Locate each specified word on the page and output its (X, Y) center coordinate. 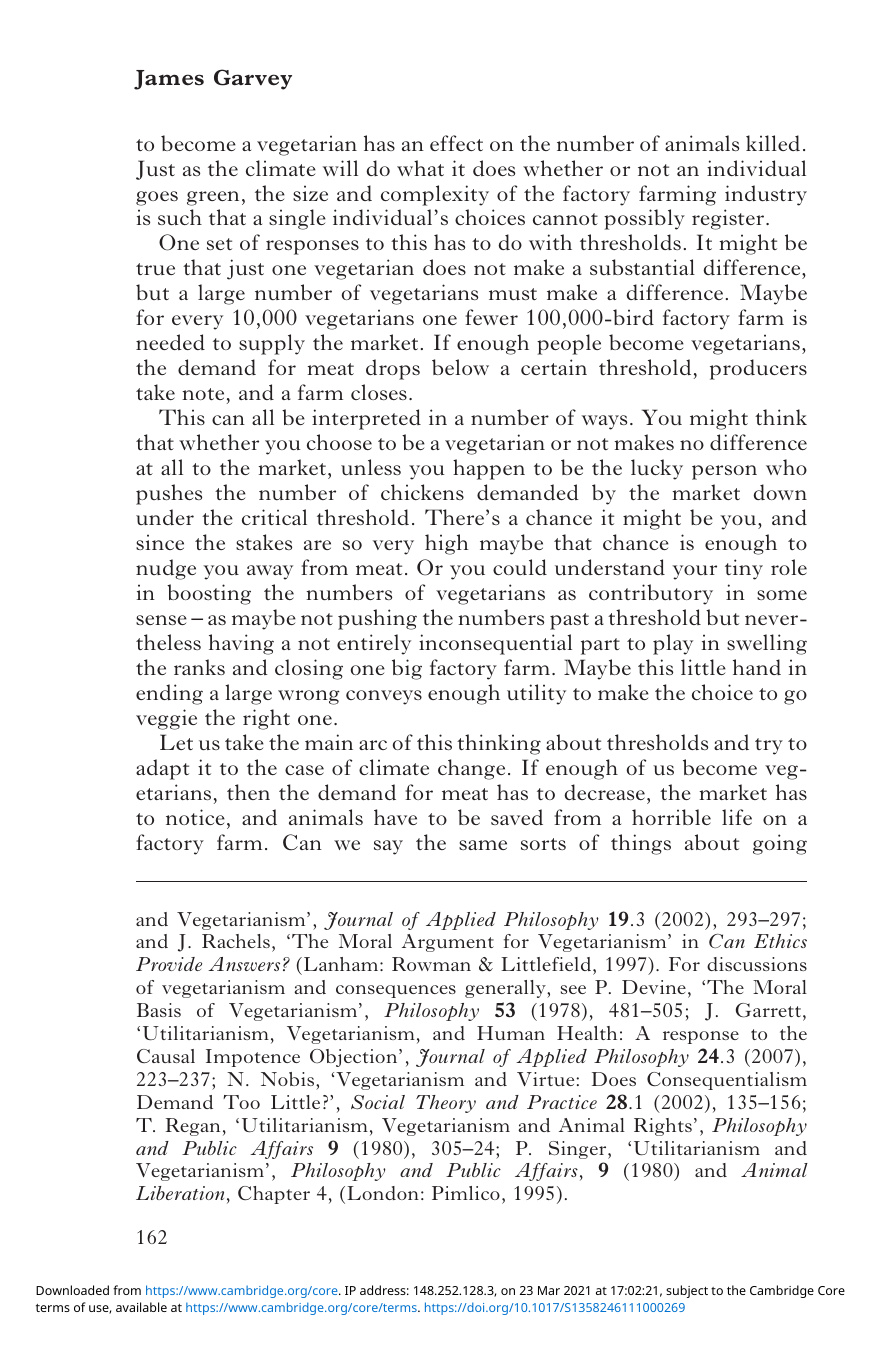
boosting (209, 594)
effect (456, 143)
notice (195, 817)
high (447, 544)
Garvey (253, 79)
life (737, 817)
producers (758, 369)
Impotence (253, 1058)
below (460, 367)
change (471, 769)
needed (170, 342)
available (141, 1307)
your (694, 572)
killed (773, 143)
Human (511, 1033)
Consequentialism (727, 1081)
